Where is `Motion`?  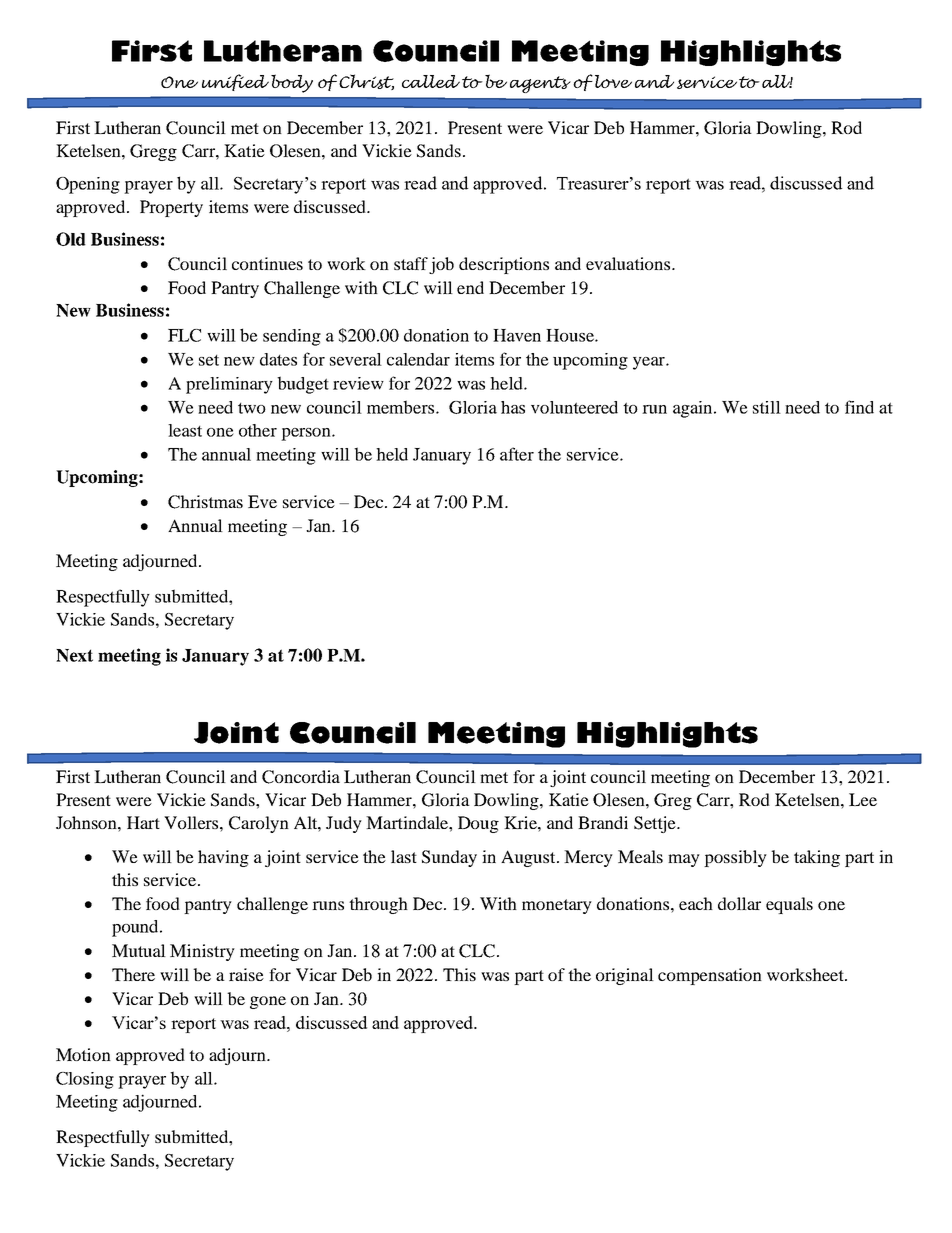
Motion is located at coordinates (83, 1054).
